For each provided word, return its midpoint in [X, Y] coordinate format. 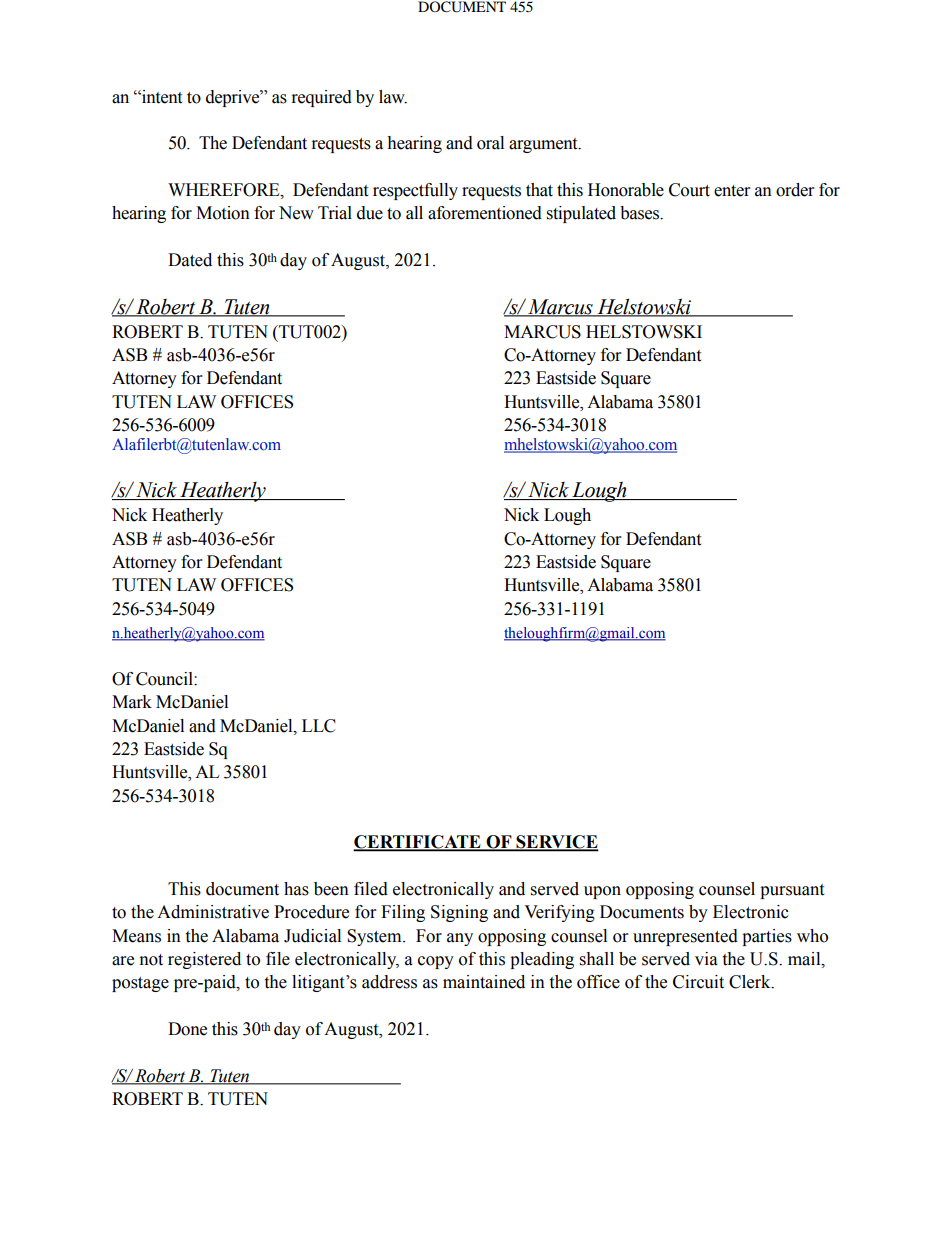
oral [490, 143]
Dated [190, 260]
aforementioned [485, 213]
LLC [319, 726]
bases [641, 213]
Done [187, 1029]
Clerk [751, 982]
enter [732, 191]
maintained [484, 982]
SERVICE [556, 843]
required [322, 98]
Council [165, 679]
